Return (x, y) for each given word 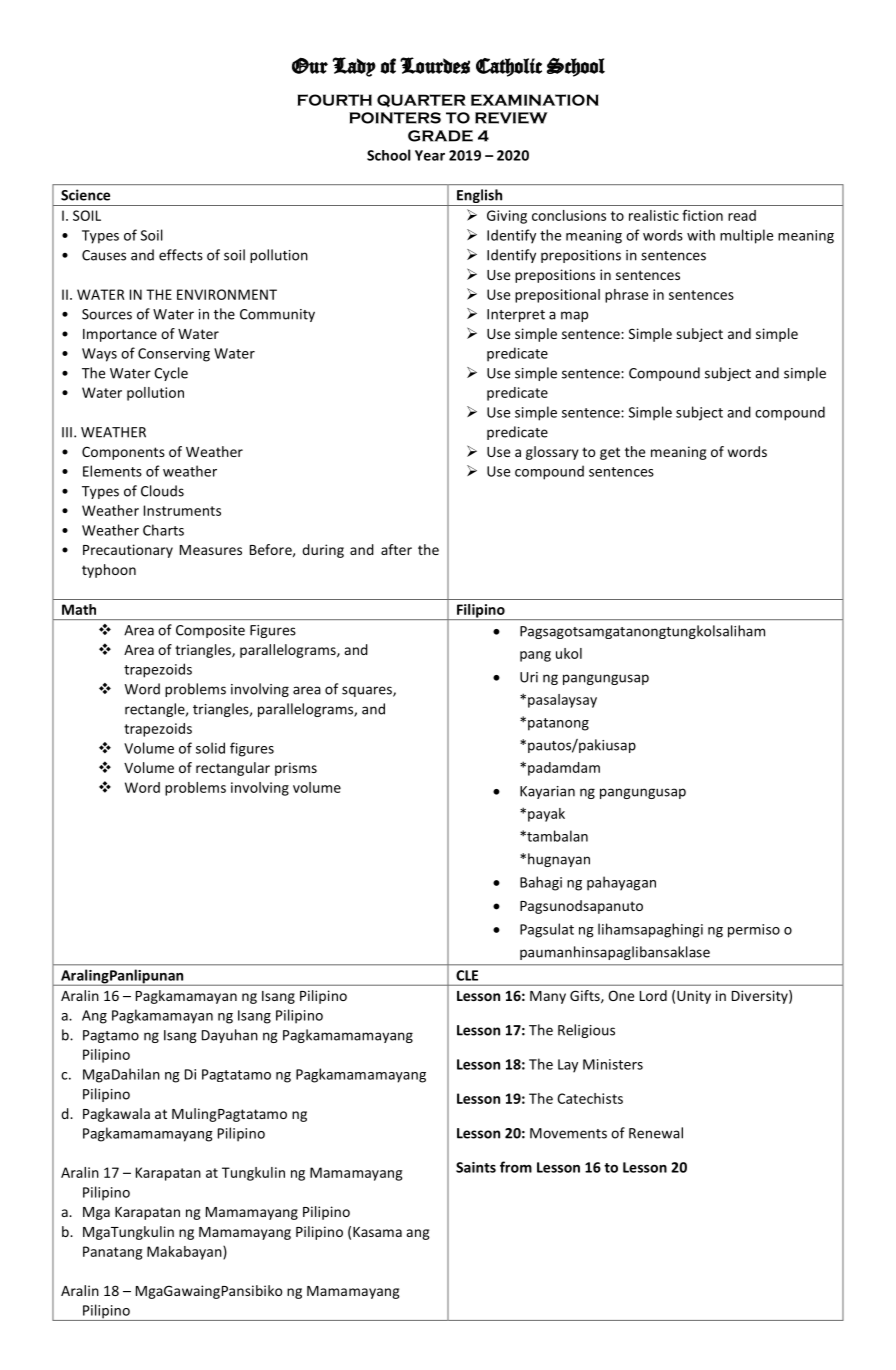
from (516, 1167)
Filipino (481, 612)
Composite (210, 631)
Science (85, 195)
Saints (476, 1167)
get (610, 453)
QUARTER (421, 100)
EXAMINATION (535, 100)
